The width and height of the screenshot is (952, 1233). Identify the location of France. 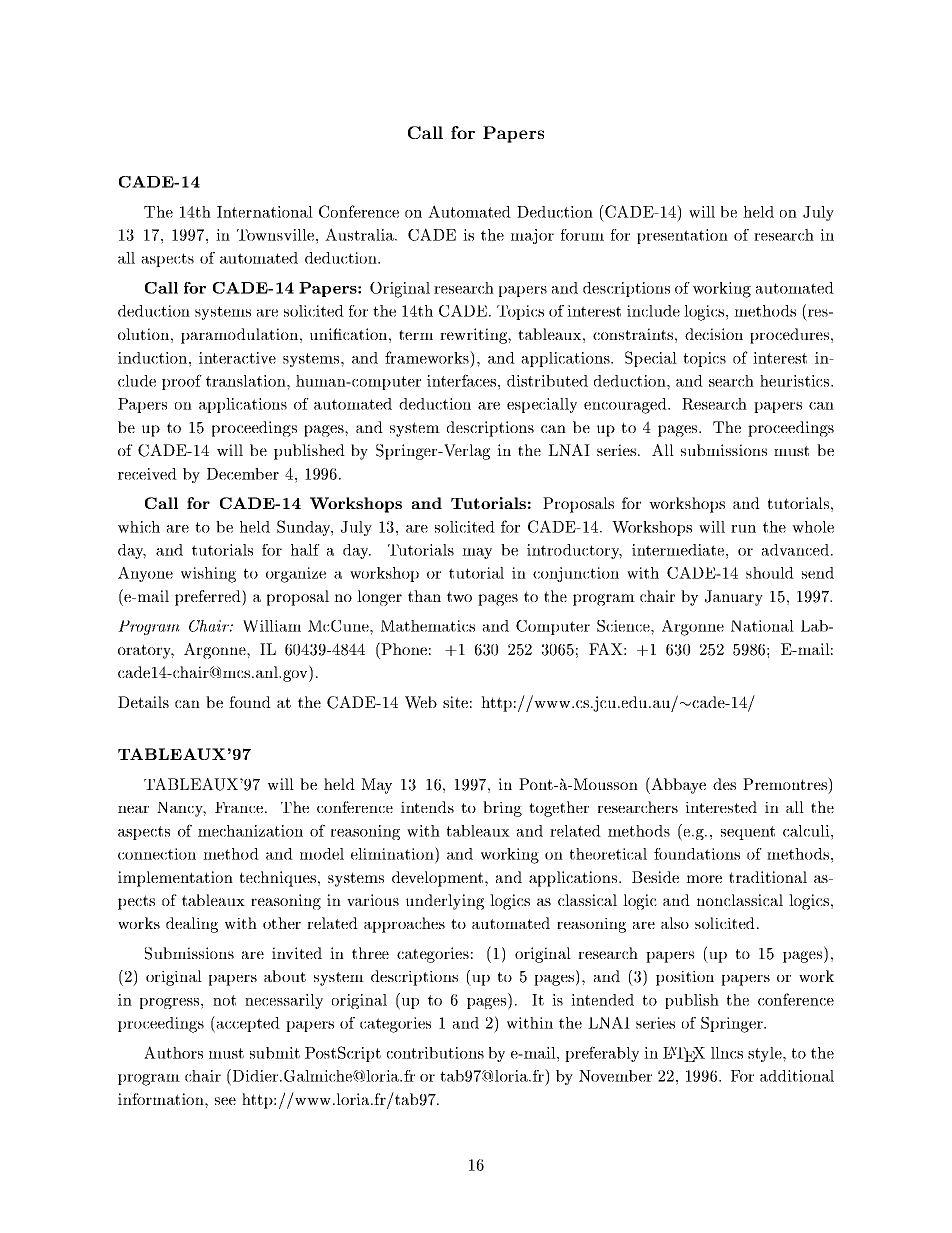
(240, 807).
